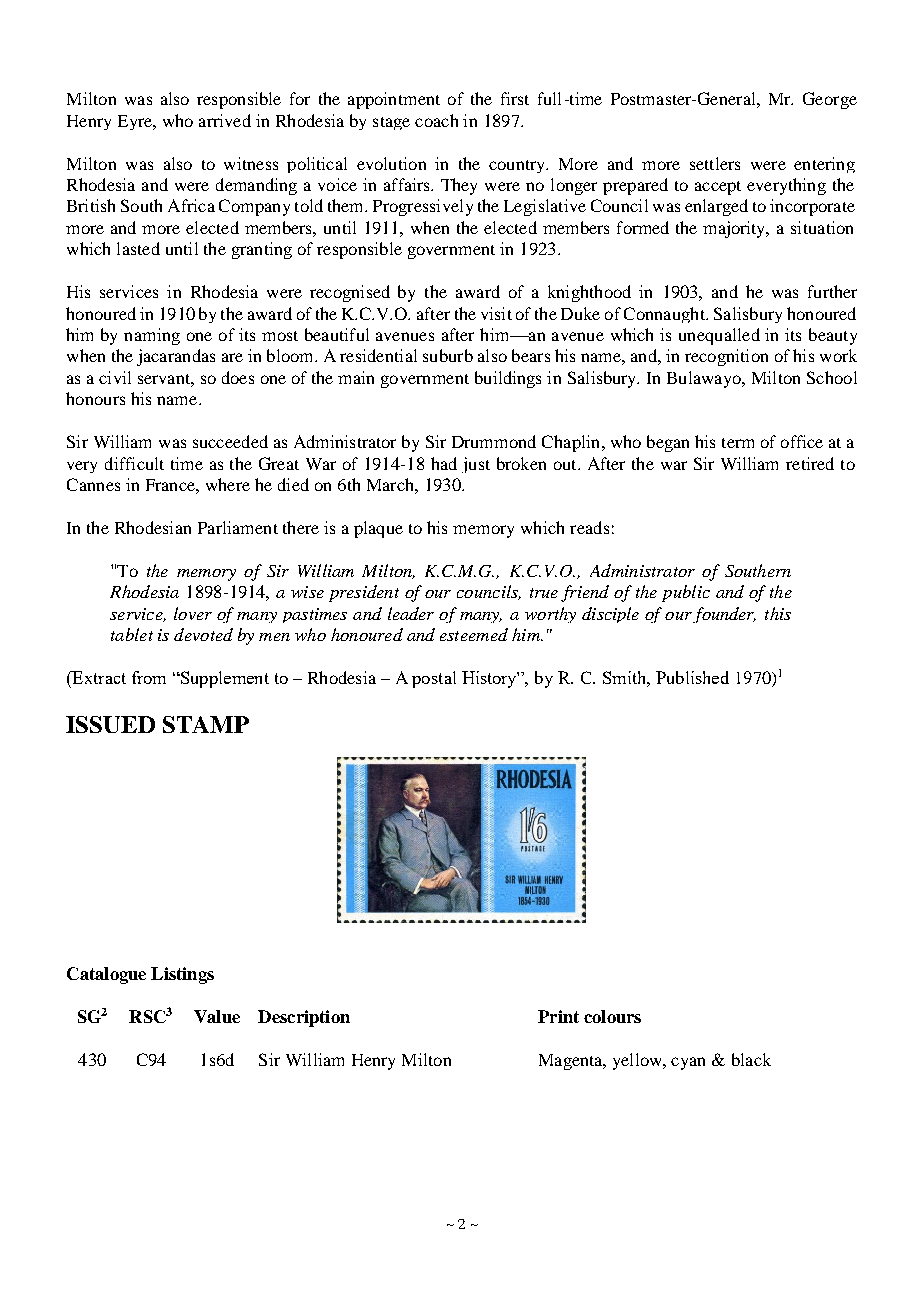  I want to click on Value, so click(217, 1016).
